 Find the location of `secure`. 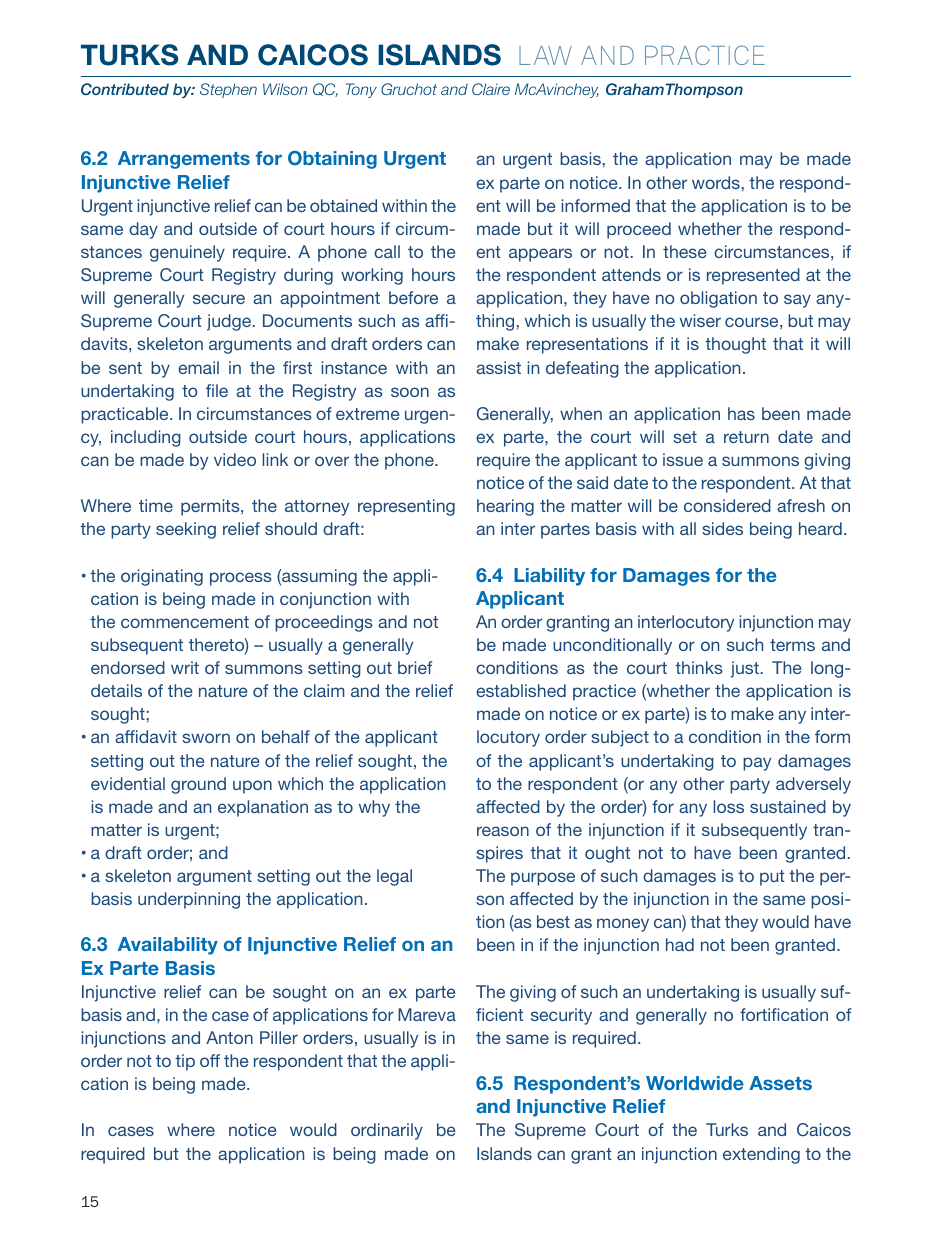

secure is located at coordinates (219, 299).
